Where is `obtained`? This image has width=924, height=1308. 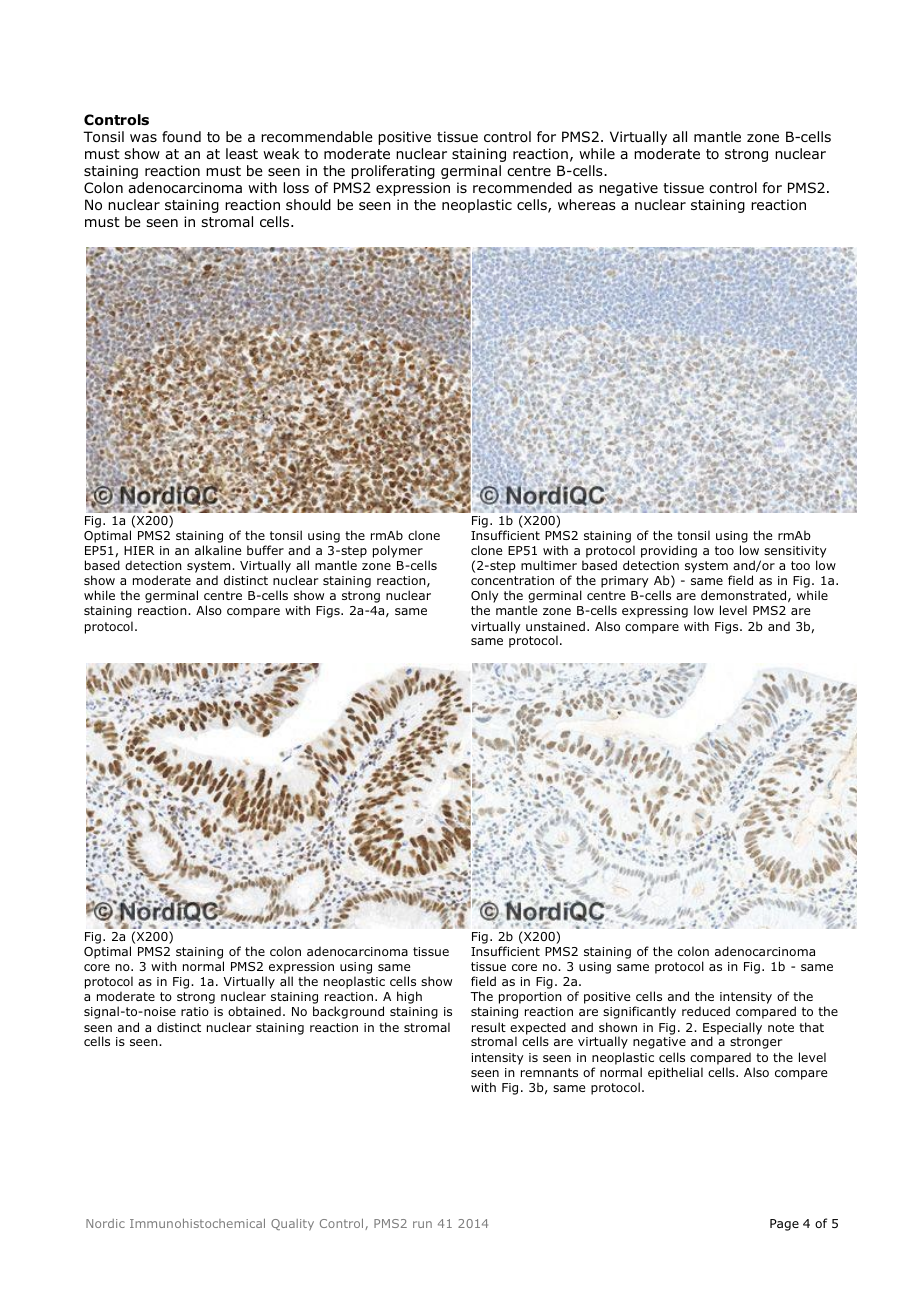
obtained is located at coordinates (254, 1011).
